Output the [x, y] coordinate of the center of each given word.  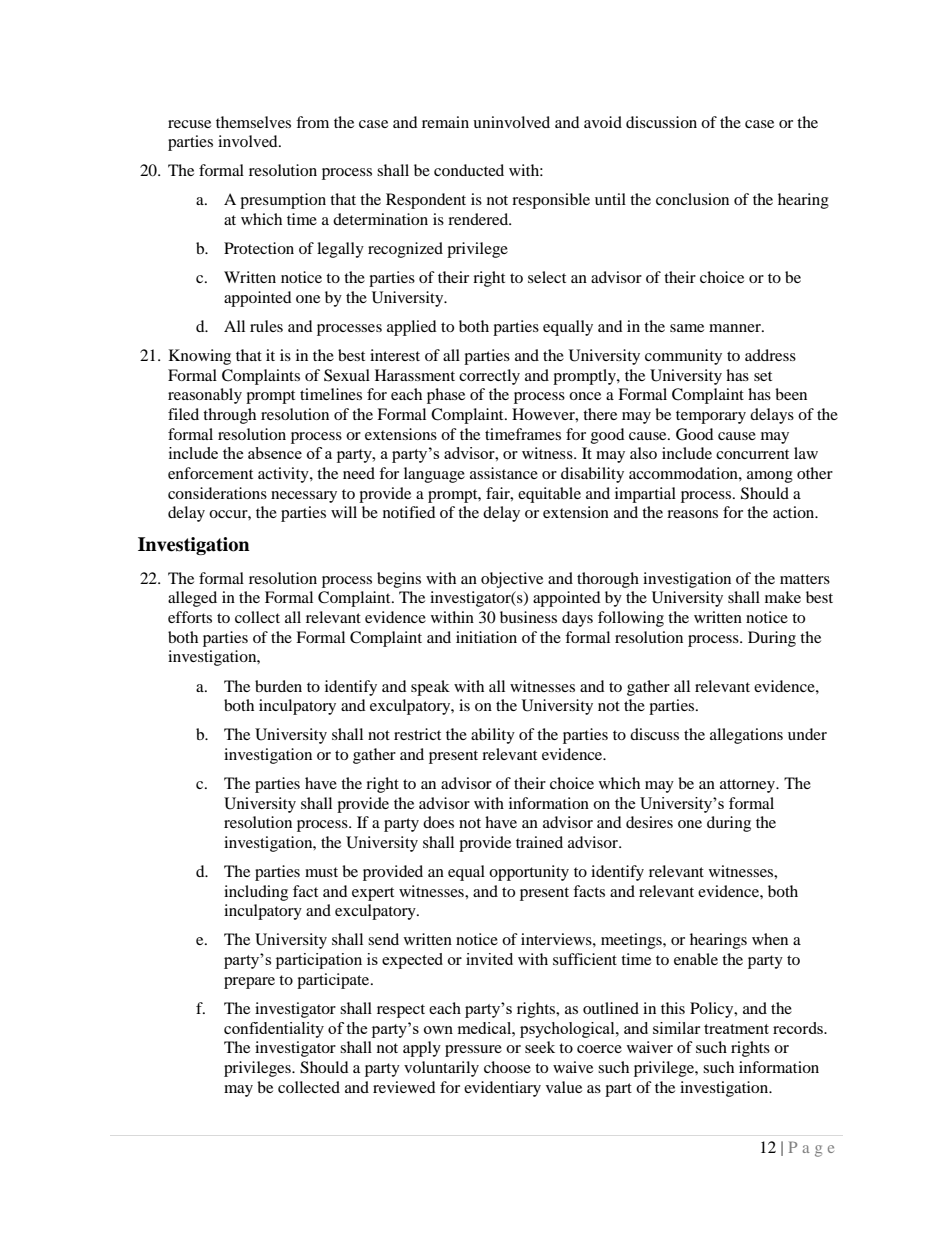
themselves [253, 122]
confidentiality [274, 1030]
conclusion [692, 199]
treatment [736, 1029]
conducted [469, 170]
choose [507, 1067]
